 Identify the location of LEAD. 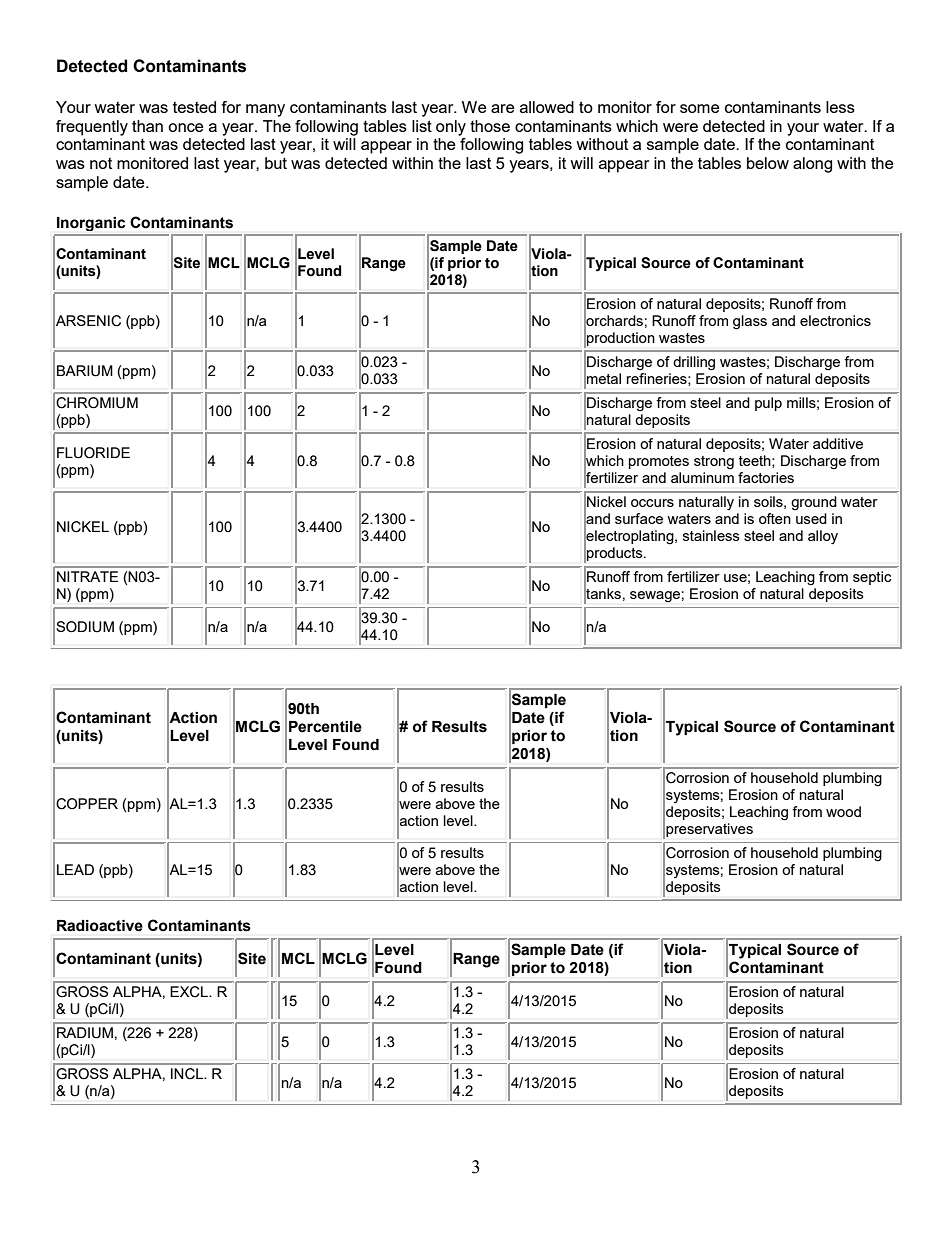
(75, 869).
